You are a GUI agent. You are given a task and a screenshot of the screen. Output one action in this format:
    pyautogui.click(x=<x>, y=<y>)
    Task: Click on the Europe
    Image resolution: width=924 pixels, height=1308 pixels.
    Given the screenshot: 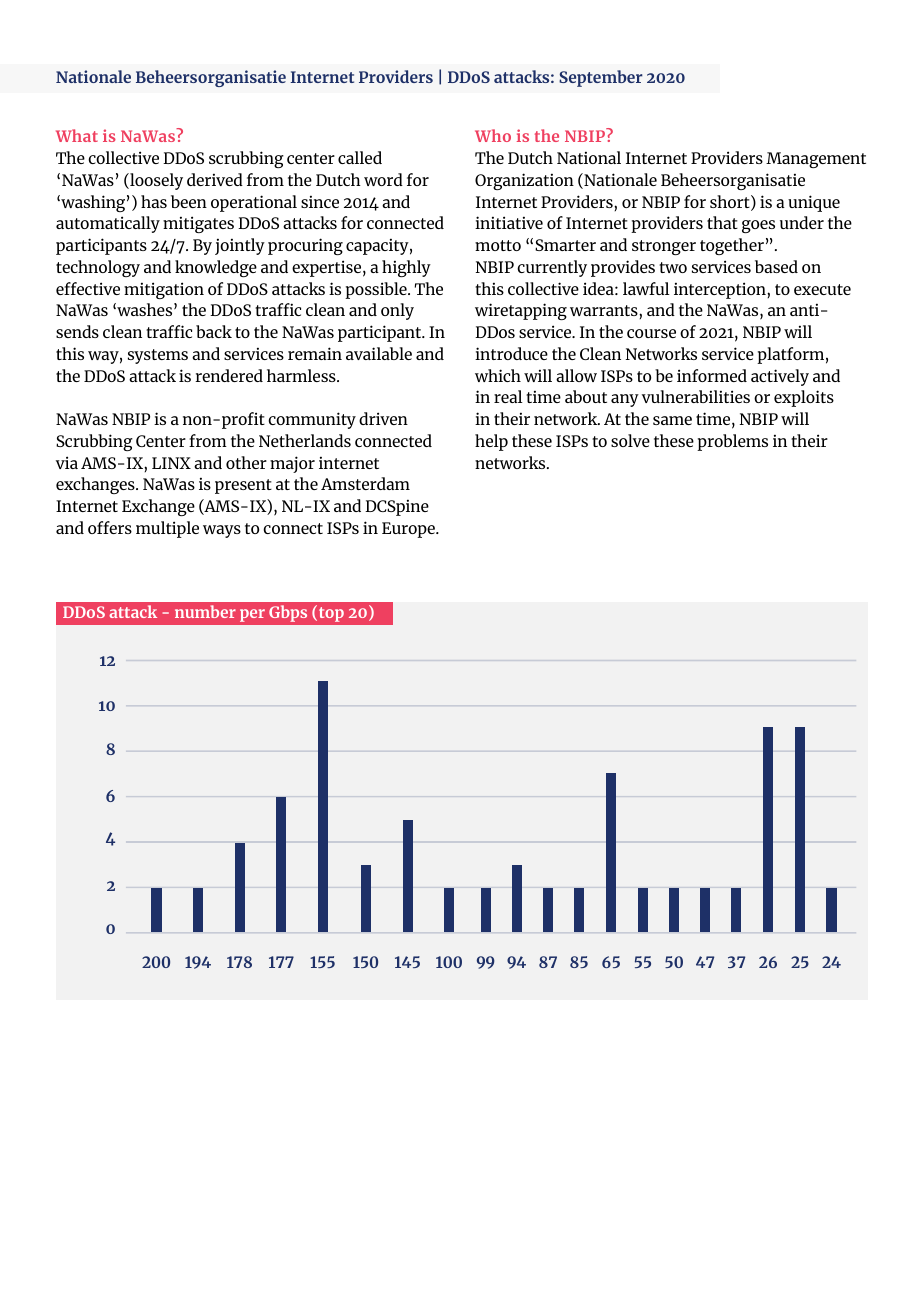 What is the action you would take?
    pyautogui.click(x=409, y=530)
